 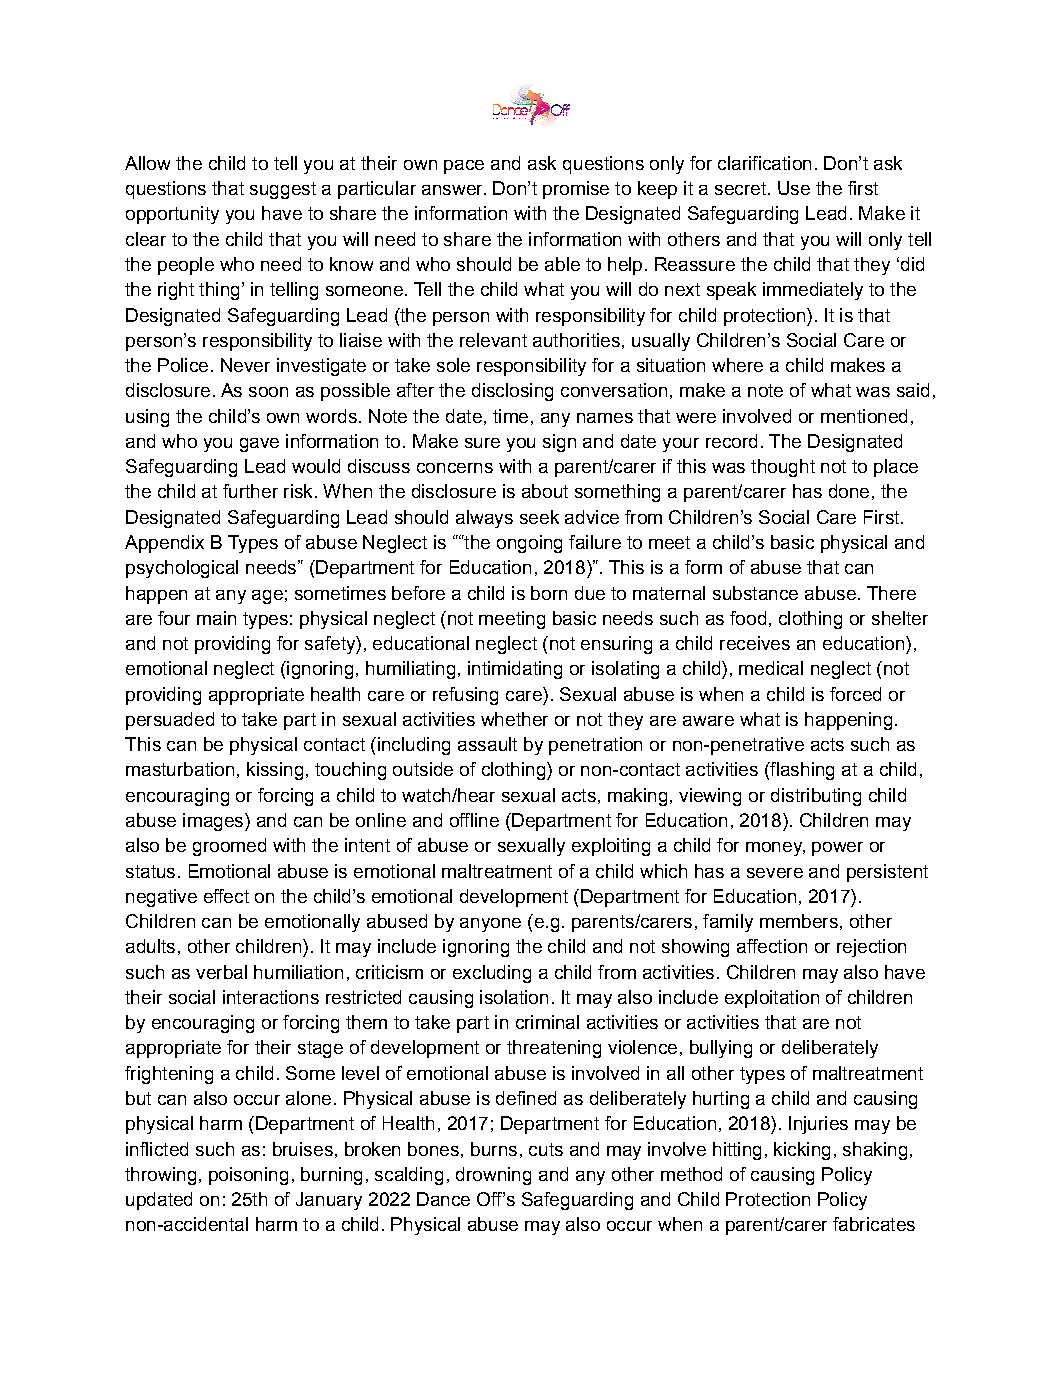 What do you see at coordinates (221, 972) in the document?
I see `verbal` at bounding box center [221, 972].
